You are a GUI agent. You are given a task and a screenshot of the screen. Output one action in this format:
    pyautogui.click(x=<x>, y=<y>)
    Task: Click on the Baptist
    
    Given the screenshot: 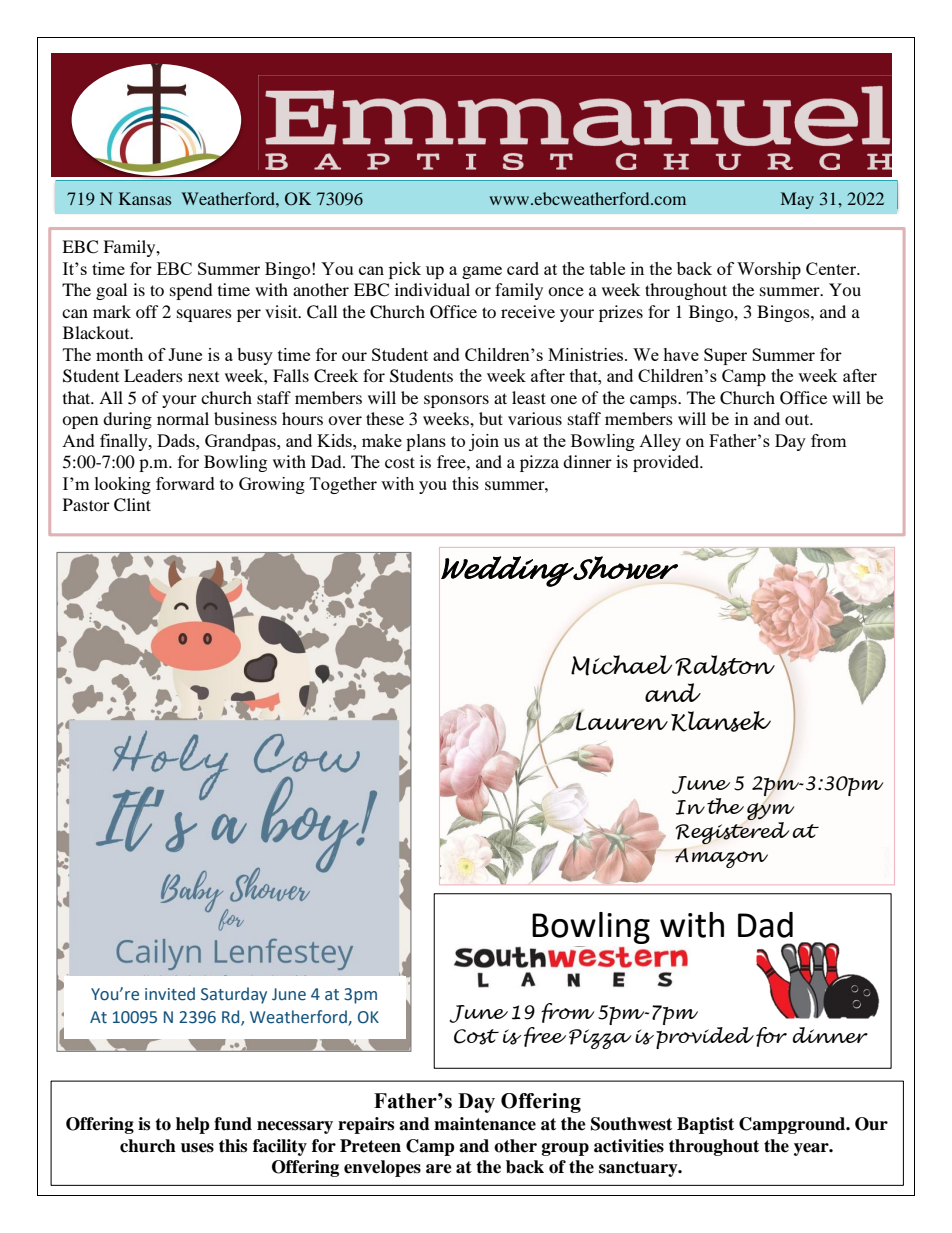 What is the action you would take?
    pyautogui.click(x=705, y=1125)
